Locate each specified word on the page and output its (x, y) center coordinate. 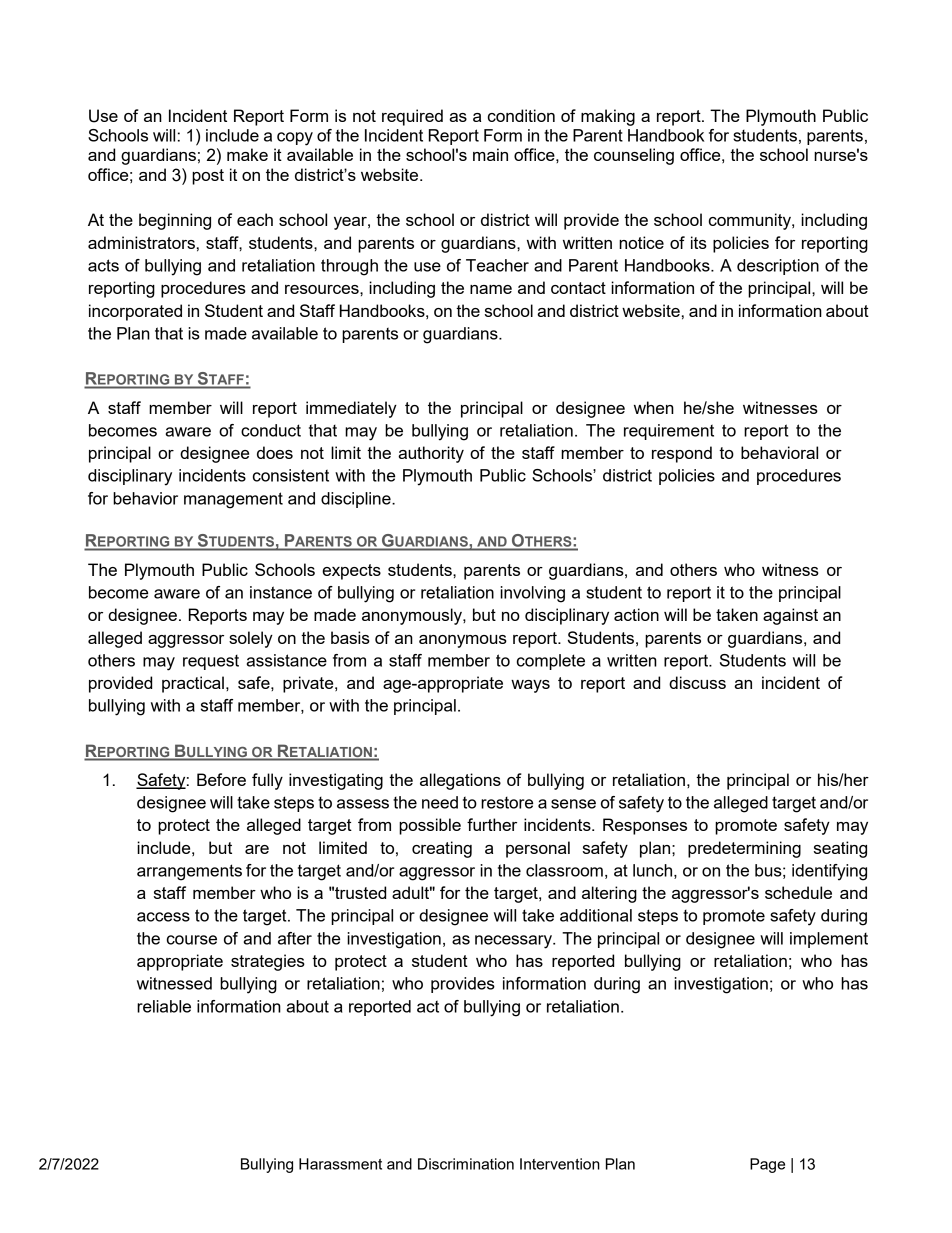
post (208, 177)
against (790, 616)
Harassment (340, 1164)
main (490, 154)
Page (767, 1165)
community (751, 221)
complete (551, 662)
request (211, 662)
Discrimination (466, 1164)
